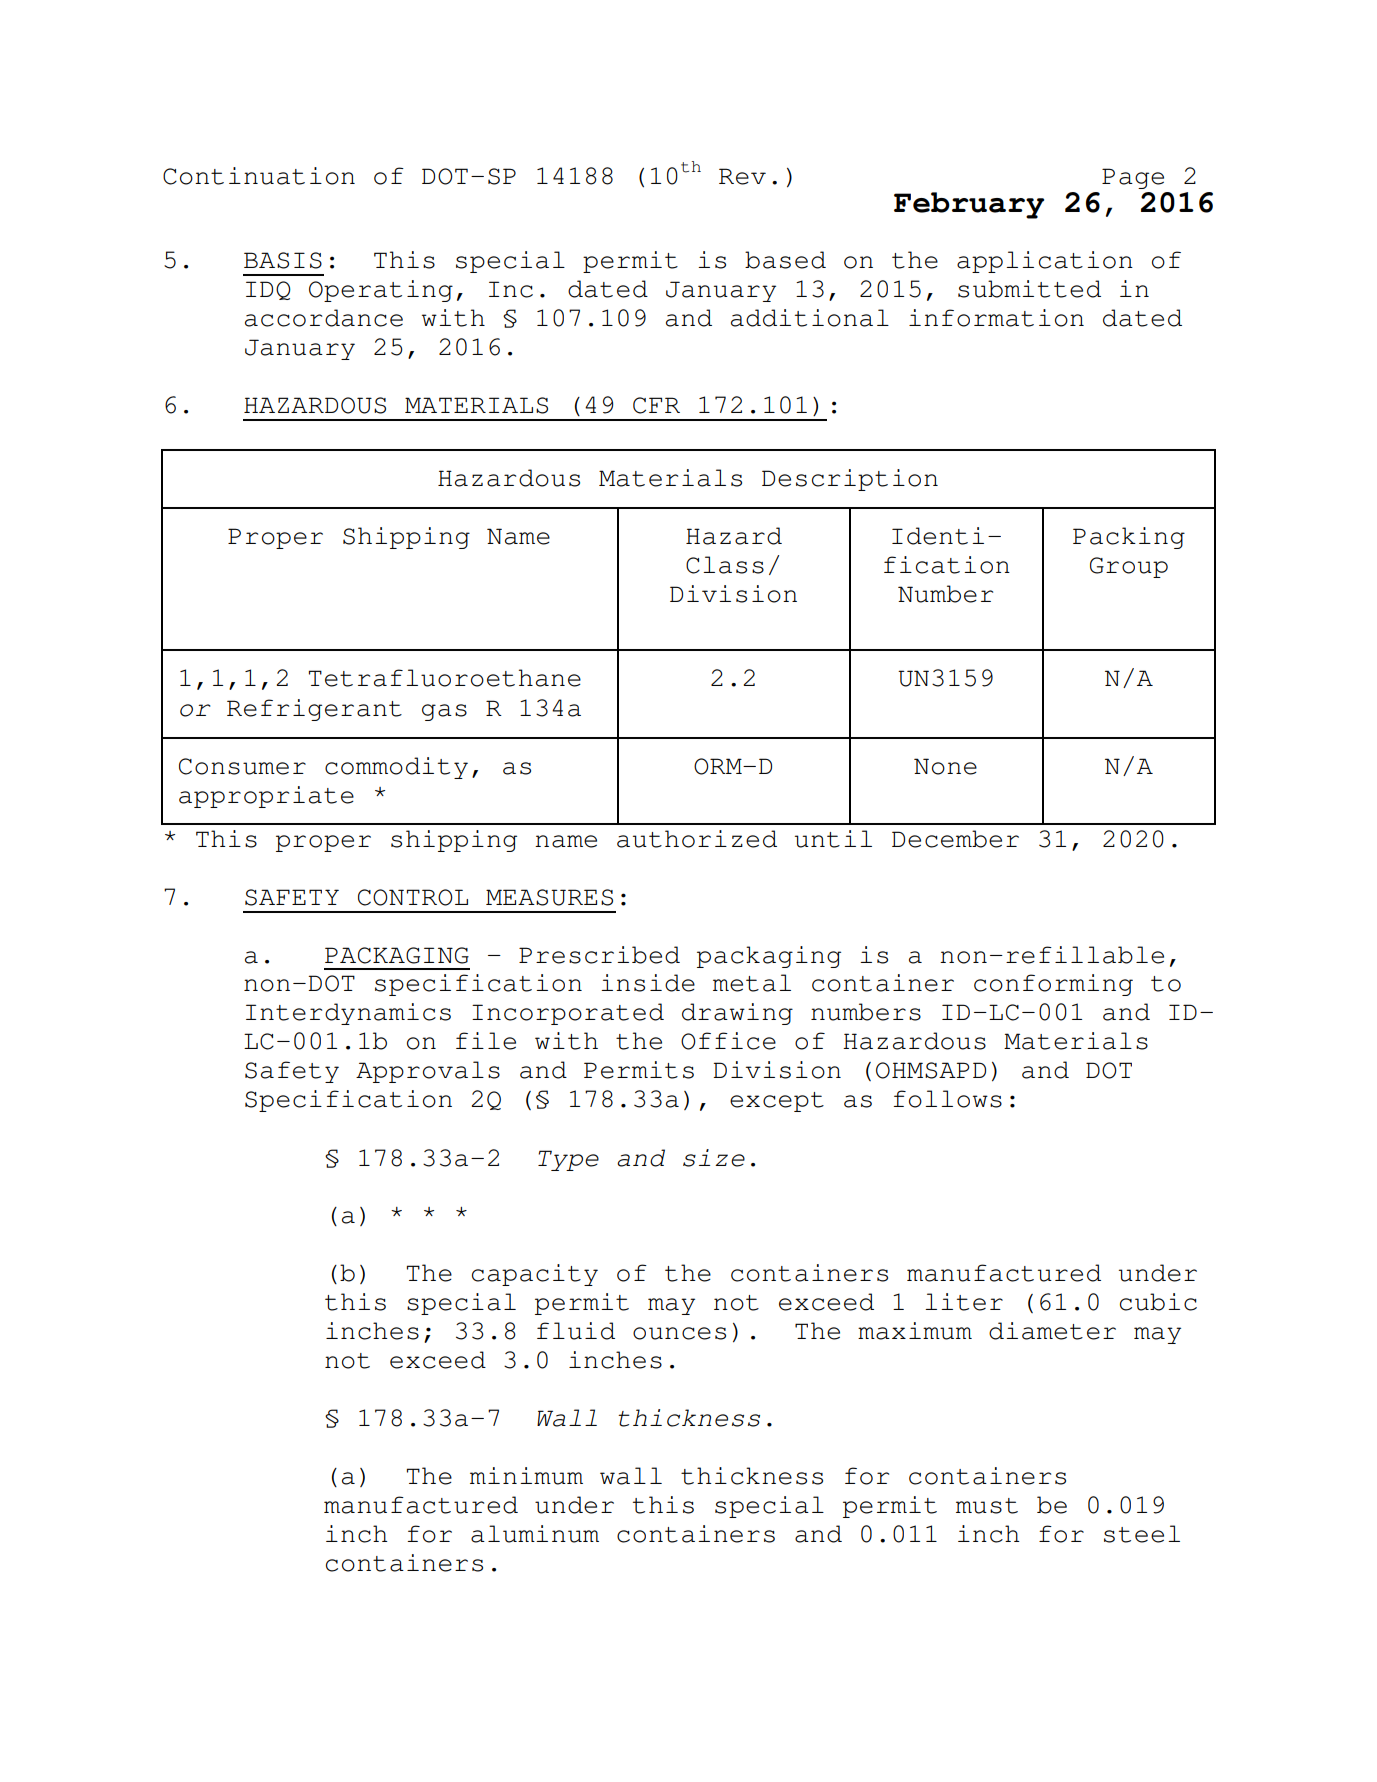  What do you see at coordinates (526, 1476) in the page?
I see `minimum` at bounding box center [526, 1476].
